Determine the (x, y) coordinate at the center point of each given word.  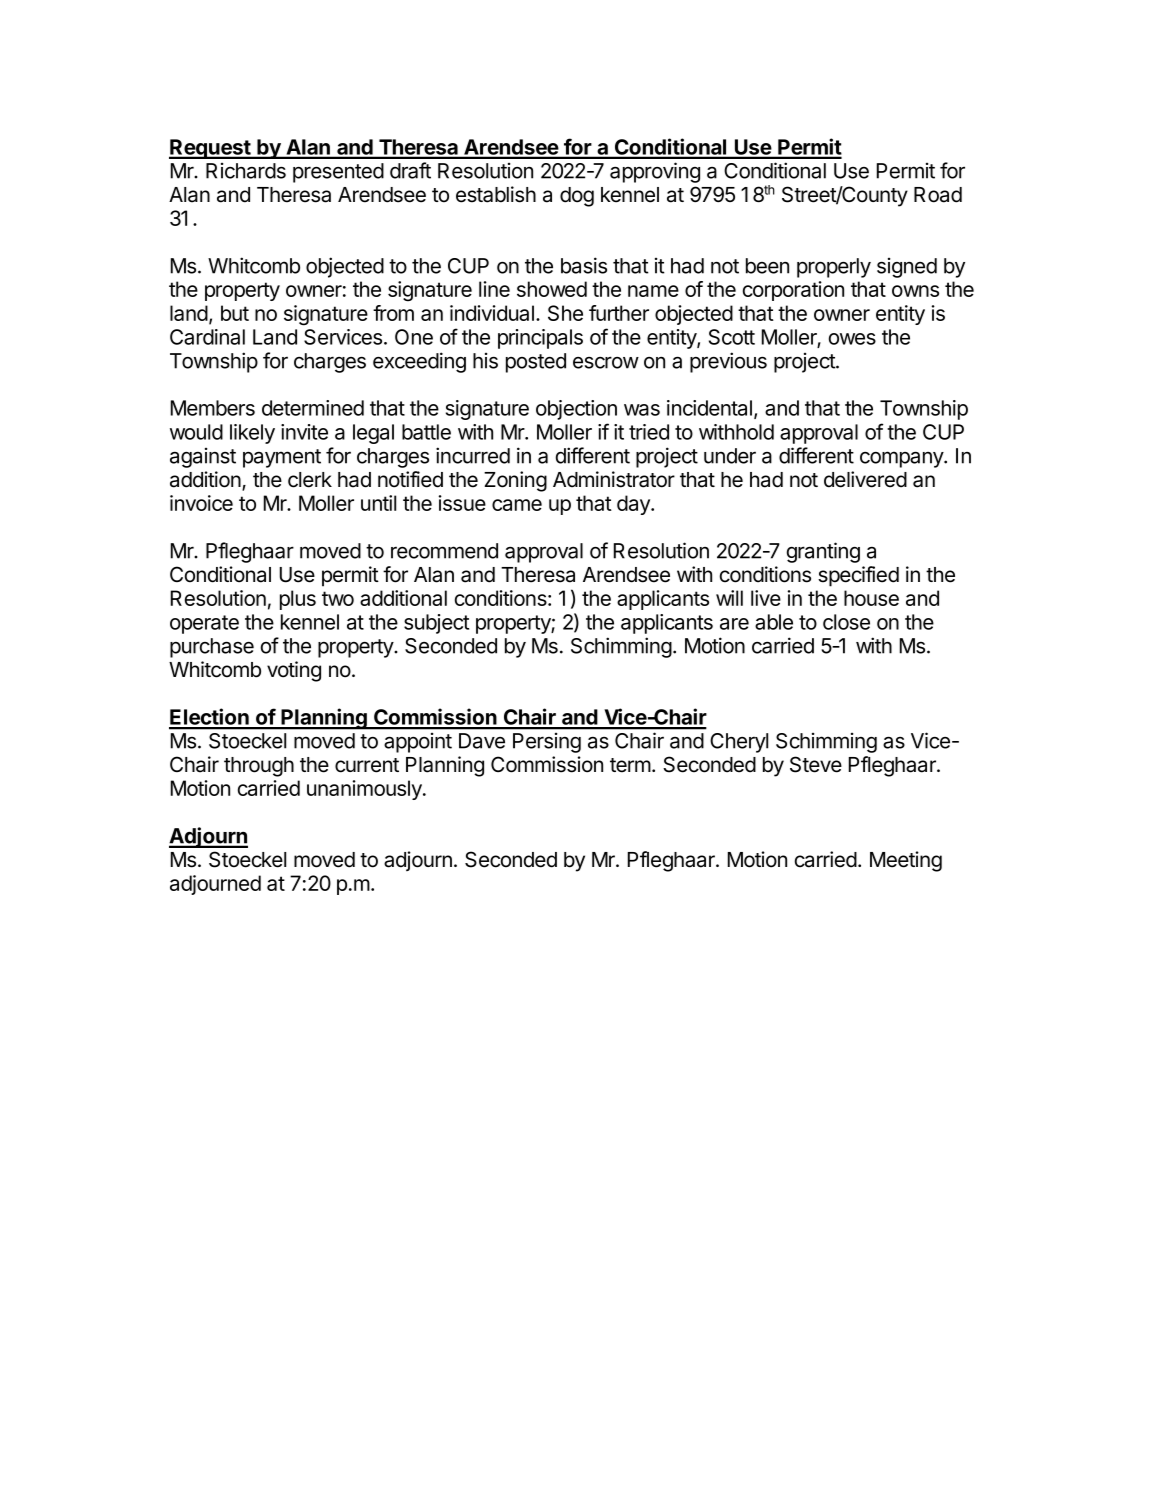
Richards (246, 171)
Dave (482, 741)
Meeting (906, 861)
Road (938, 195)
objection (576, 410)
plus (298, 600)
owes (852, 339)
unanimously (365, 790)
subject (436, 624)
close (846, 622)
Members (213, 408)
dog (577, 197)
